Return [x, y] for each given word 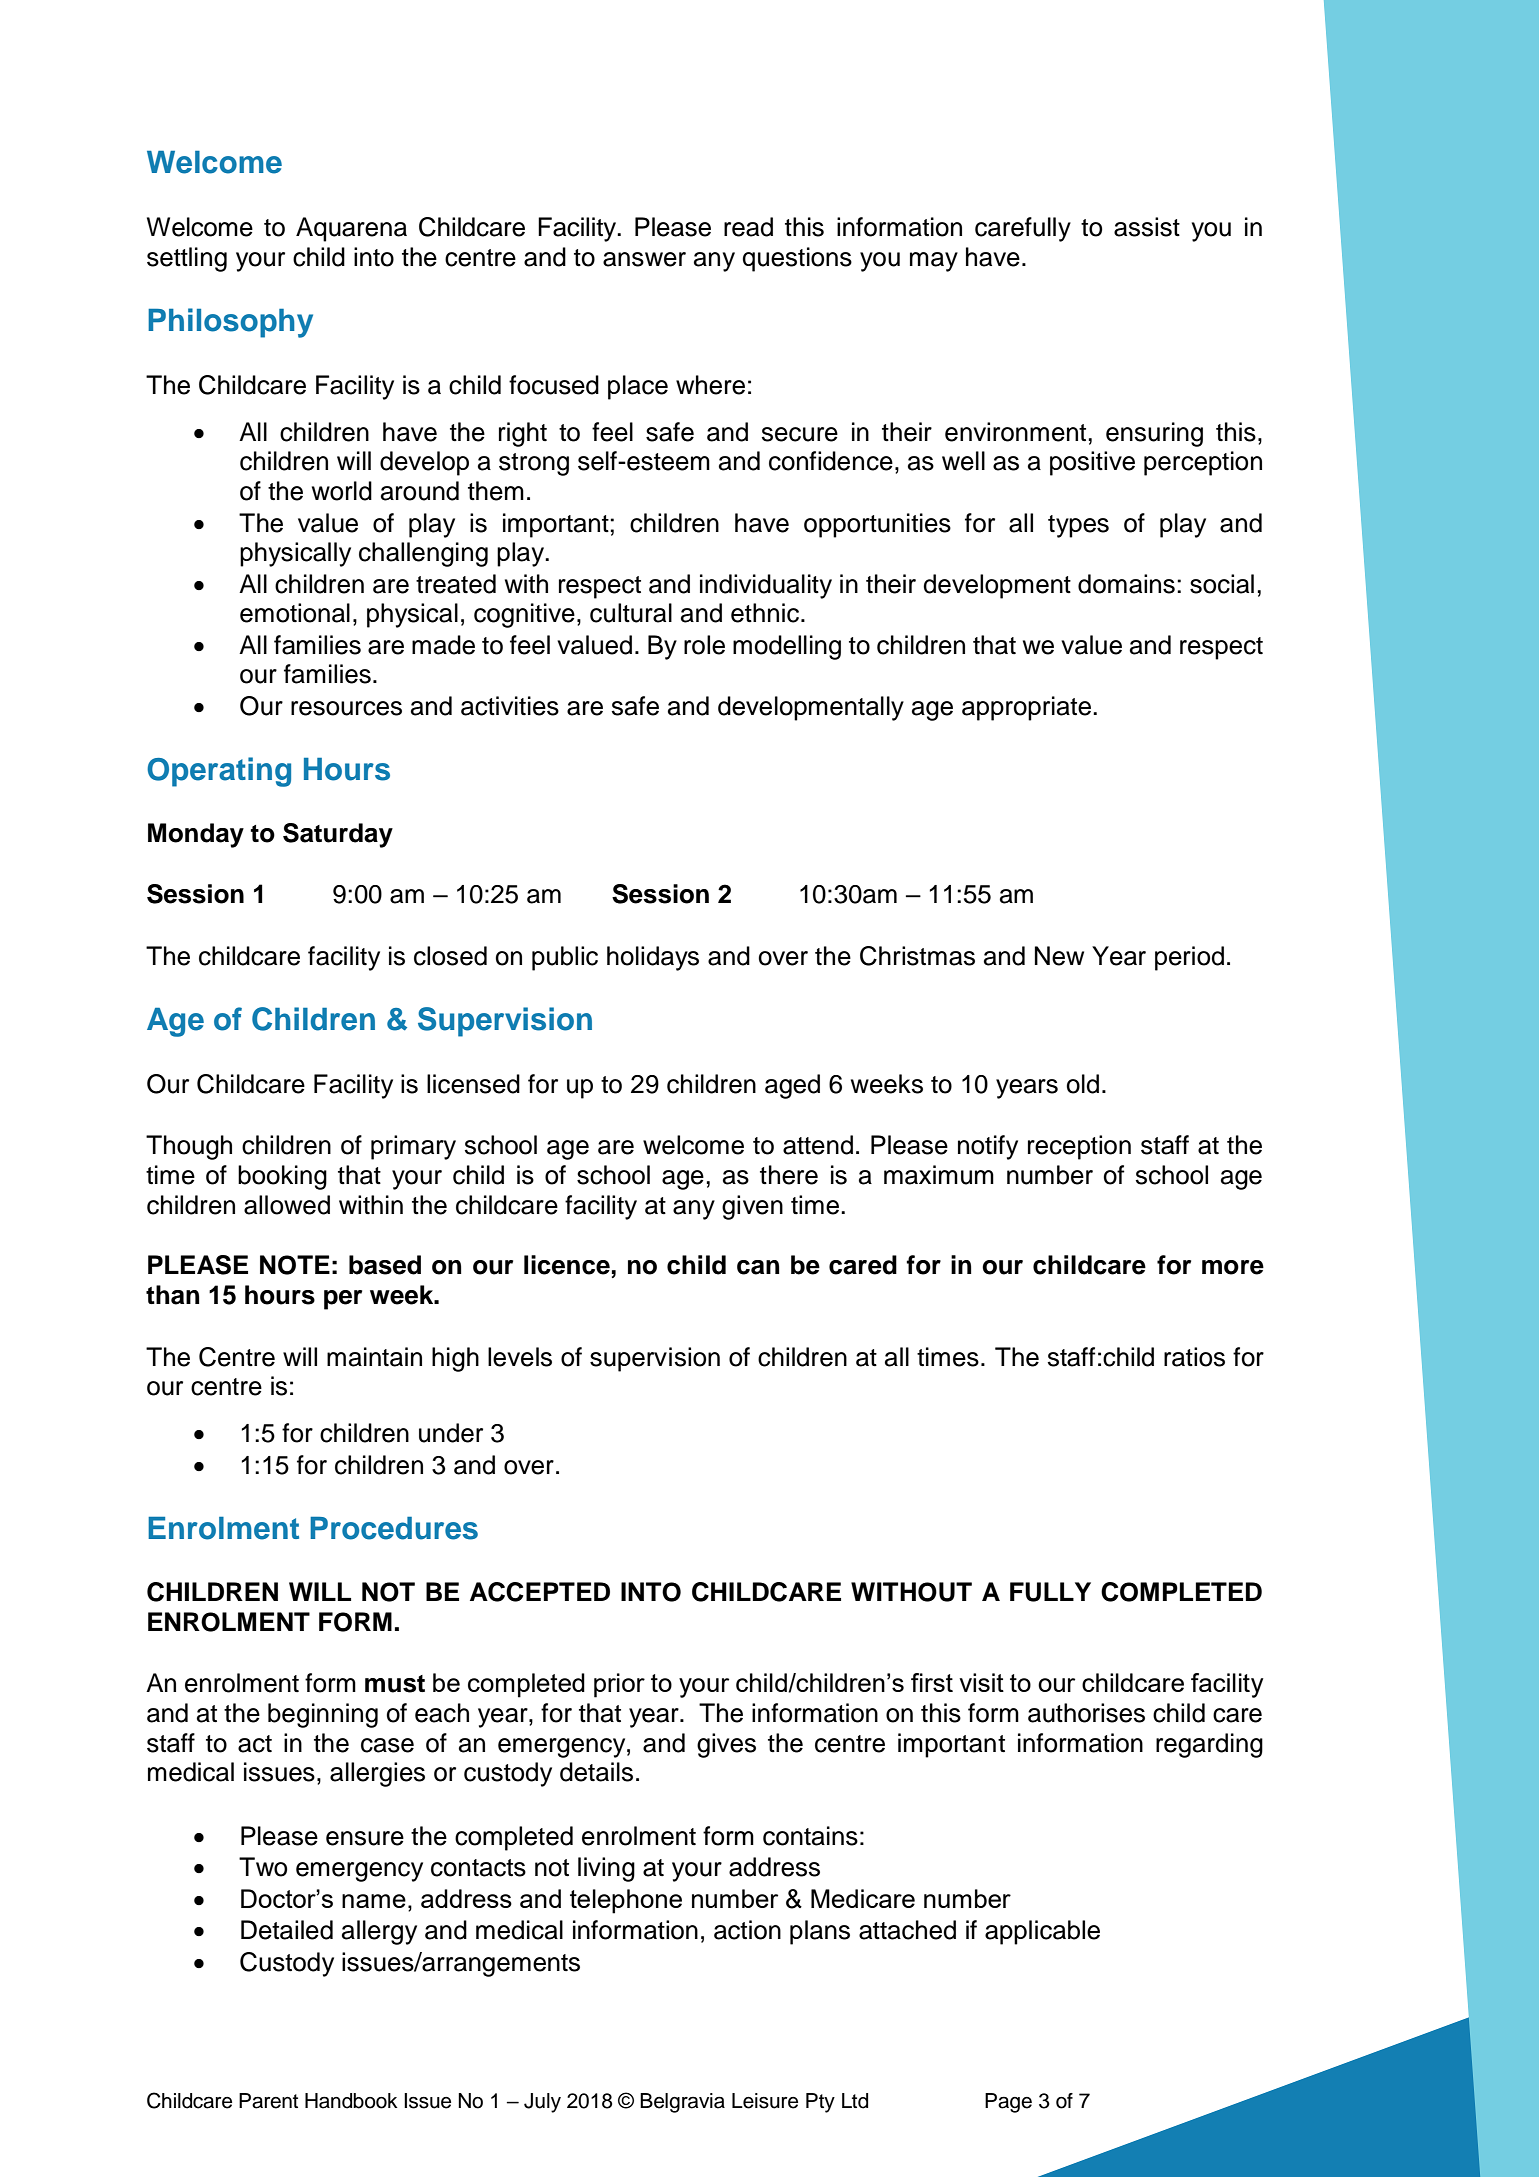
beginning [323, 1715]
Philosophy [230, 323]
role [704, 645]
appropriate [1026, 708]
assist [1147, 227]
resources [346, 708]
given [752, 1207]
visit [981, 1682]
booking [282, 1177]
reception [1079, 1147]
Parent [268, 2101]
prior [619, 1685]
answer [644, 259]
